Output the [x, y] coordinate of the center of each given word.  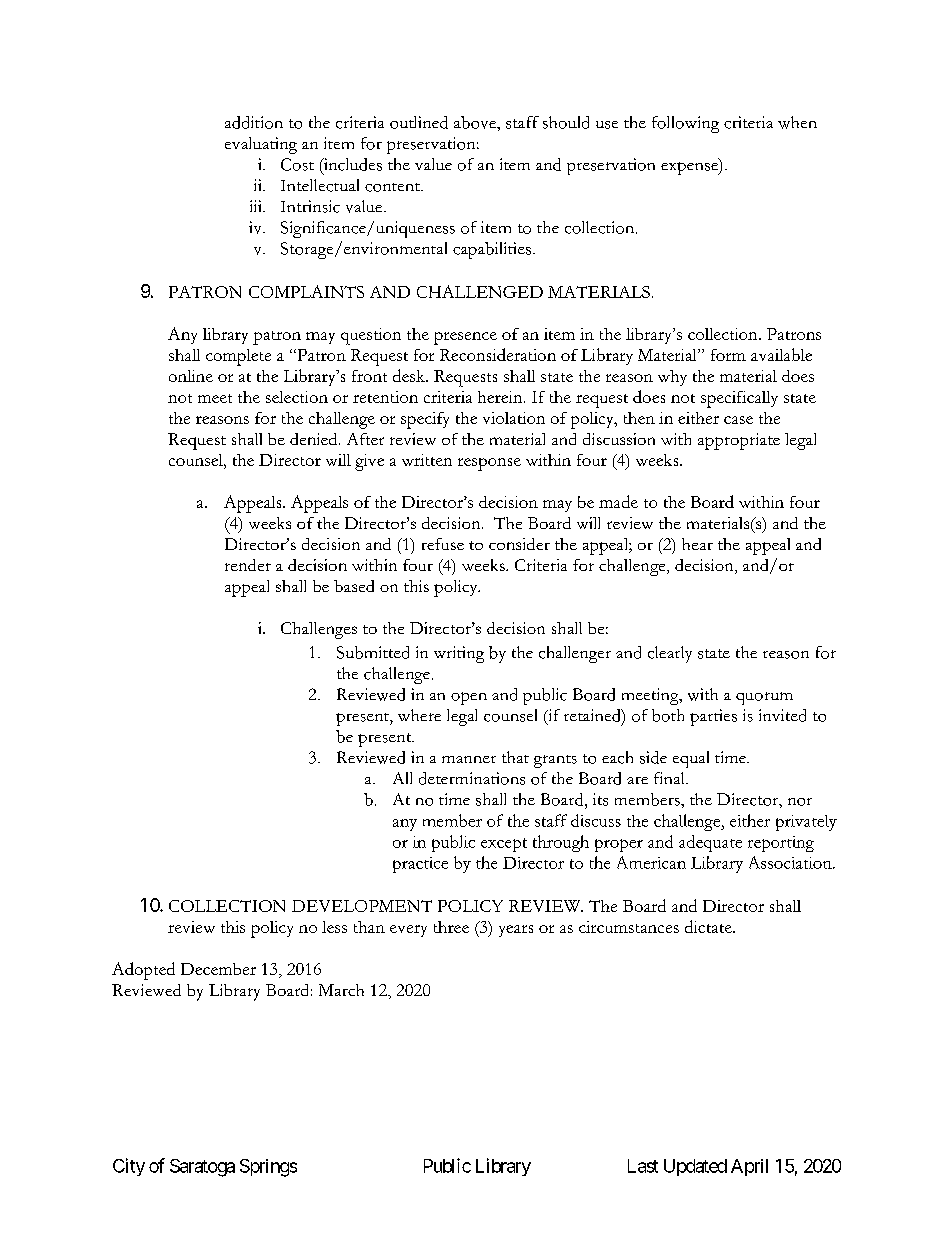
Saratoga [202, 1168]
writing [459, 654]
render [248, 565]
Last [643, 1166]
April [749, 1167]
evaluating [261, 145]
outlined [419, 122]
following [685, 124]
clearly [670, 654]
